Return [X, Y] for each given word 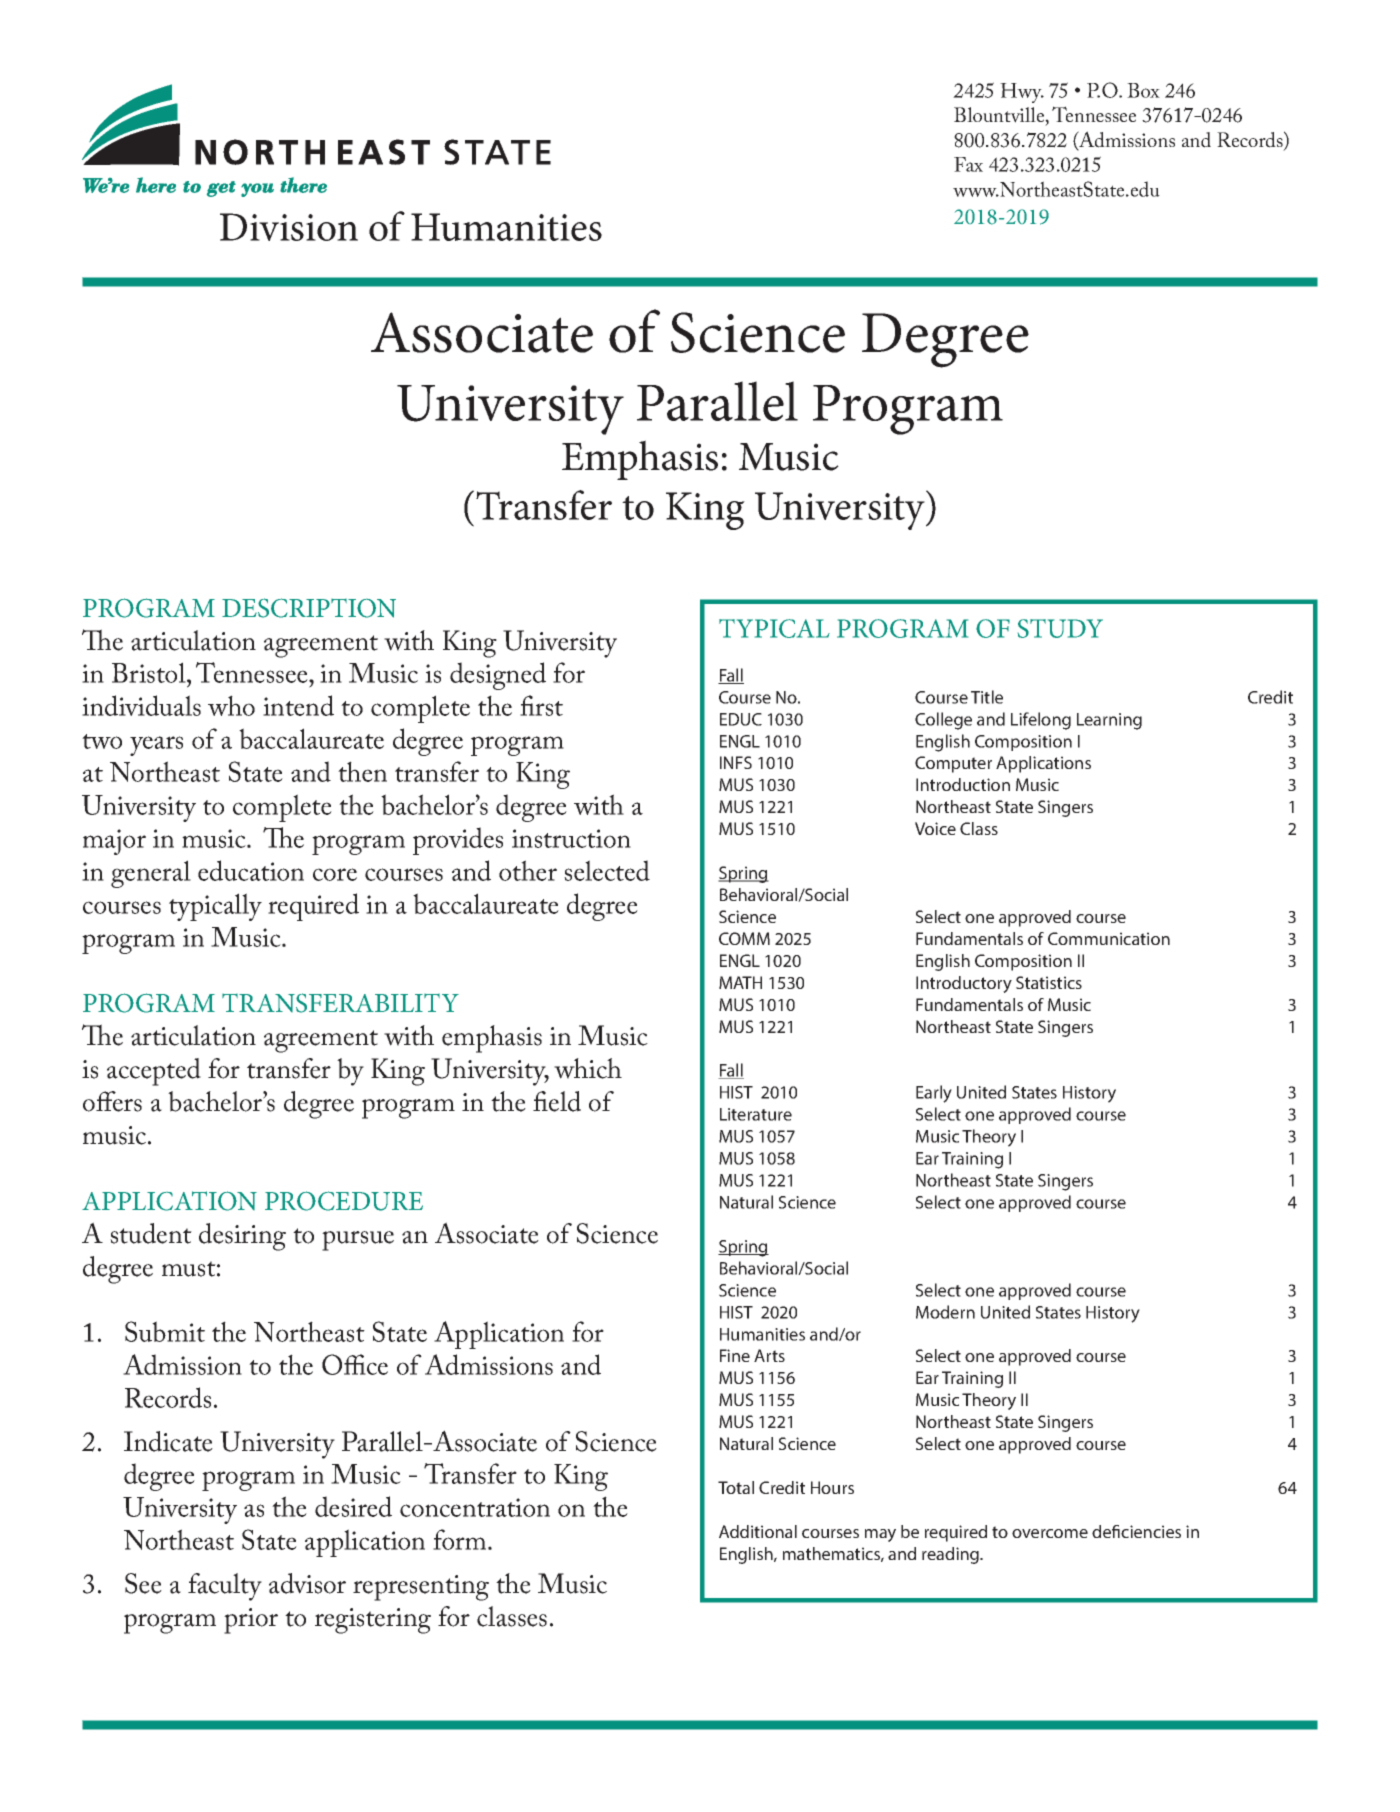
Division [289, 227]
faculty [225, 1587]
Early [934, 1094]
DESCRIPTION [309, 608]
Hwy [1022, 93]
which [588, 1068]
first [541, 705]
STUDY [1060, 628]
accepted [154, 1072]
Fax [968, 164]
